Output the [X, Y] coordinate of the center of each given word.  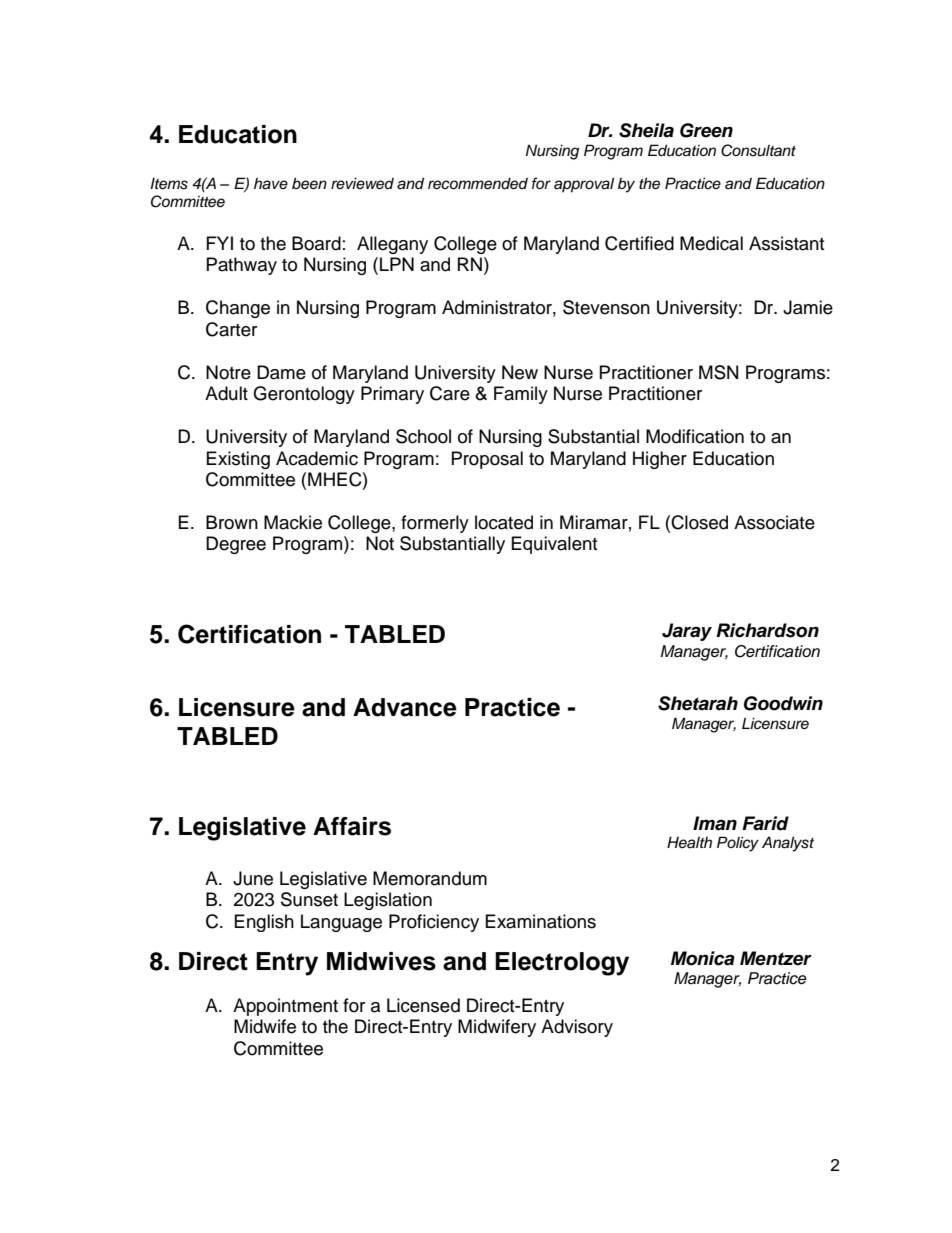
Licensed [423, 1005]
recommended [478, 183]
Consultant [758, 150]
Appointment [285, 1007]
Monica [703, 958]
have [271, 184]
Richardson [767, 630]
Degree [236, 545]
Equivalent [554, 545]
